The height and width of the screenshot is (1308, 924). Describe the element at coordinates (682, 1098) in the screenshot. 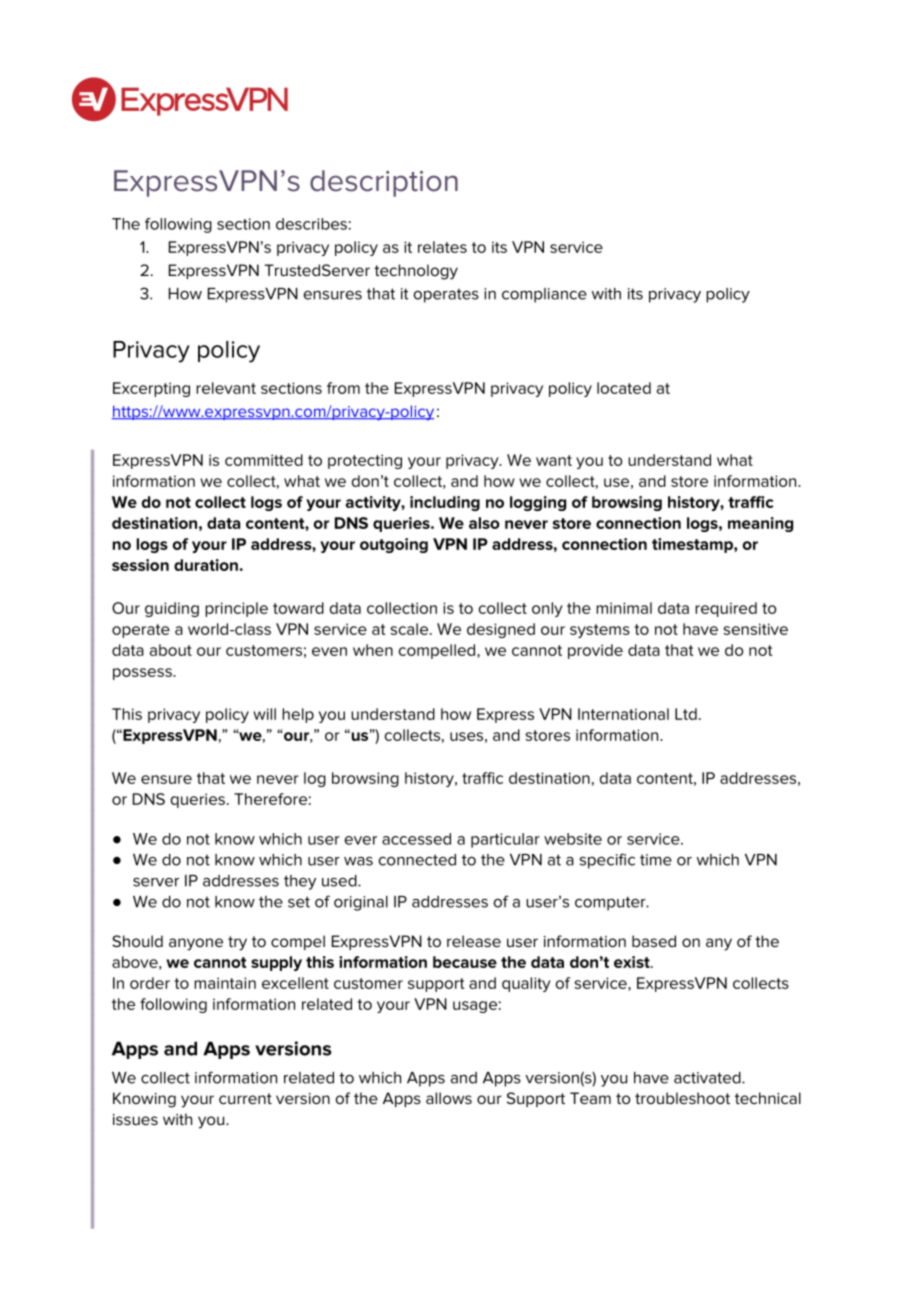

I see `troubleshoot` at that location.
